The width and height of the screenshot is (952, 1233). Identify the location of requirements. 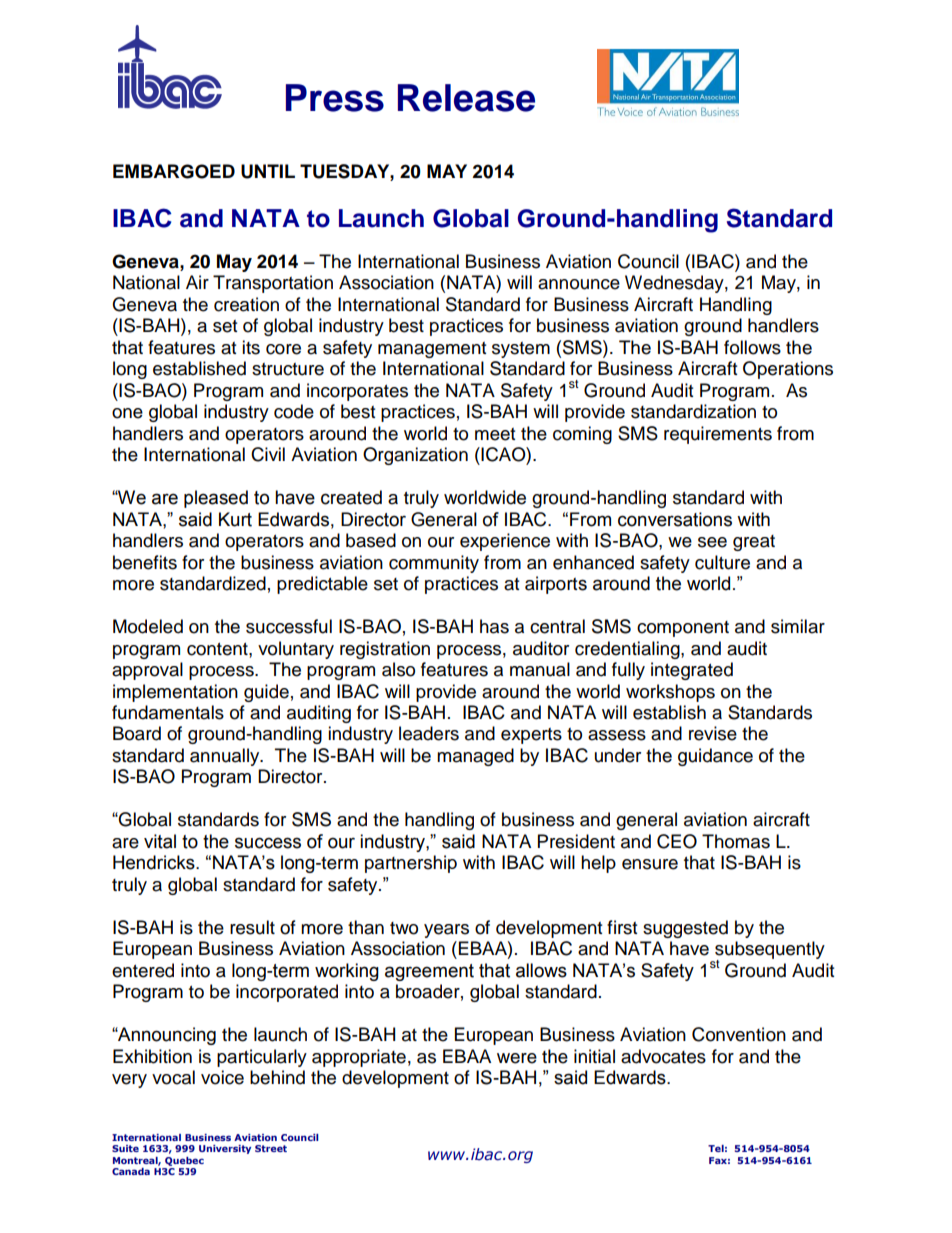
(718, 435).
